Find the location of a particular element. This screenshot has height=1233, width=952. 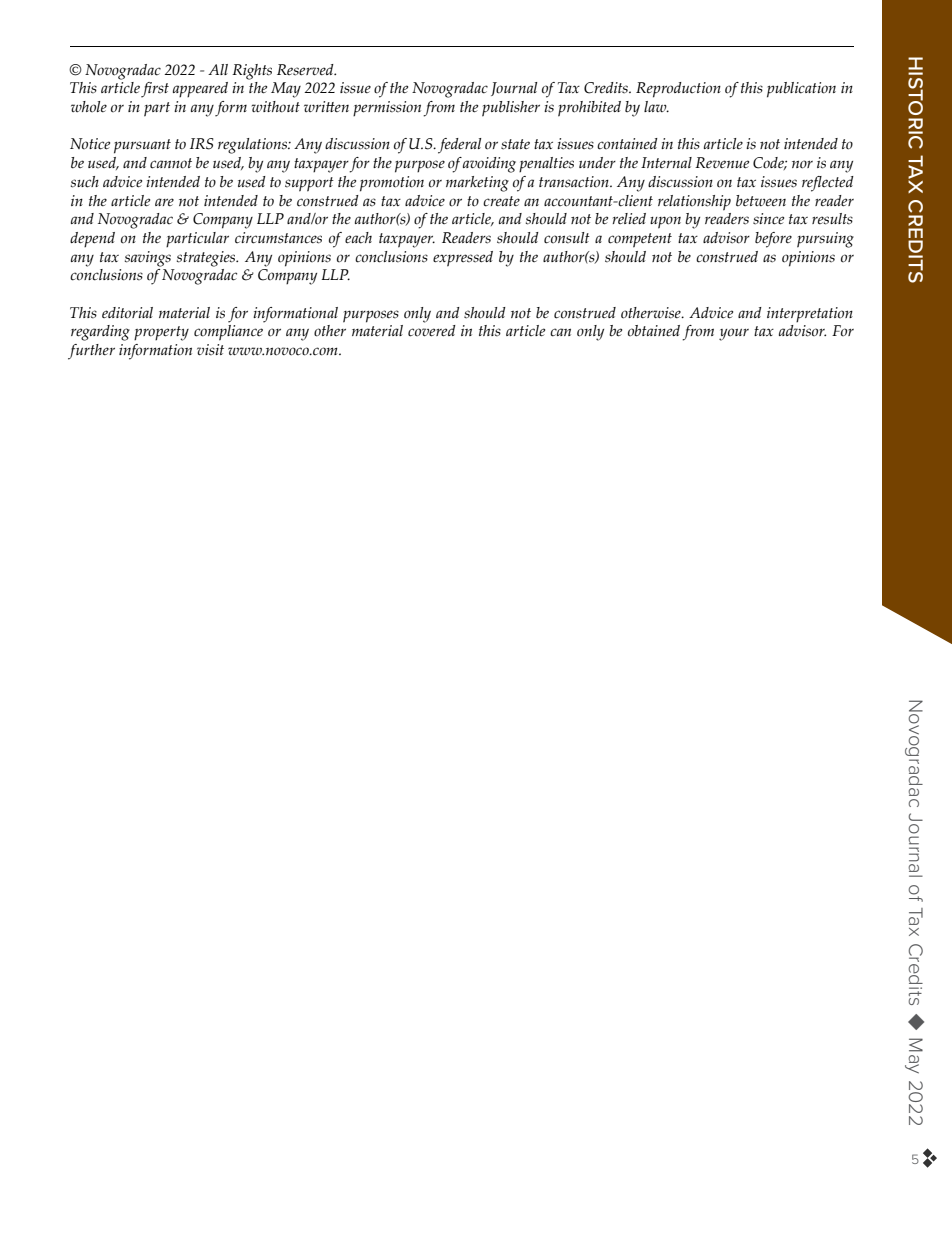

visit is located at coordinates (210, 350).
